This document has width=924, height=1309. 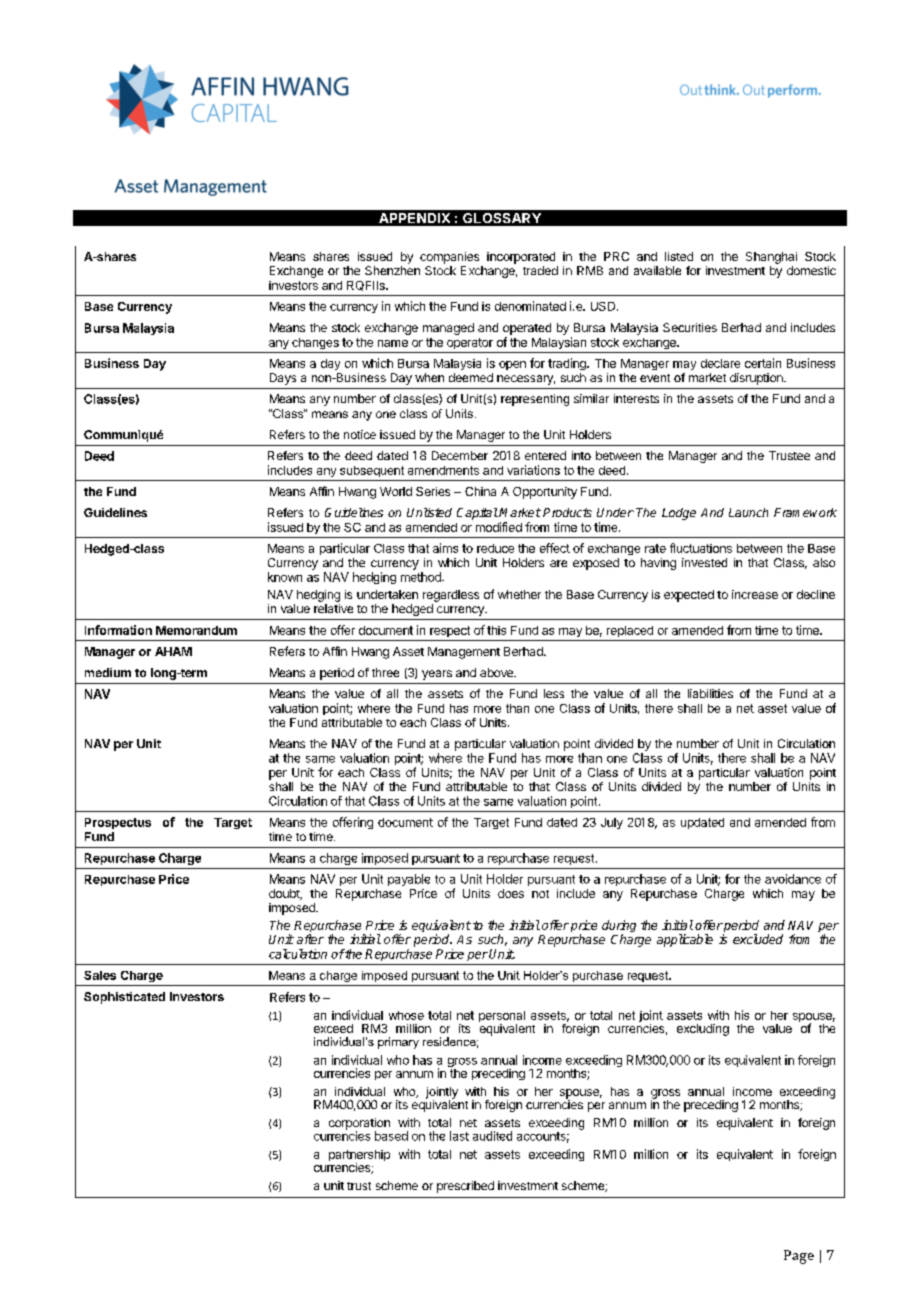 I want to click on changes, so click(x=315, y=343).
